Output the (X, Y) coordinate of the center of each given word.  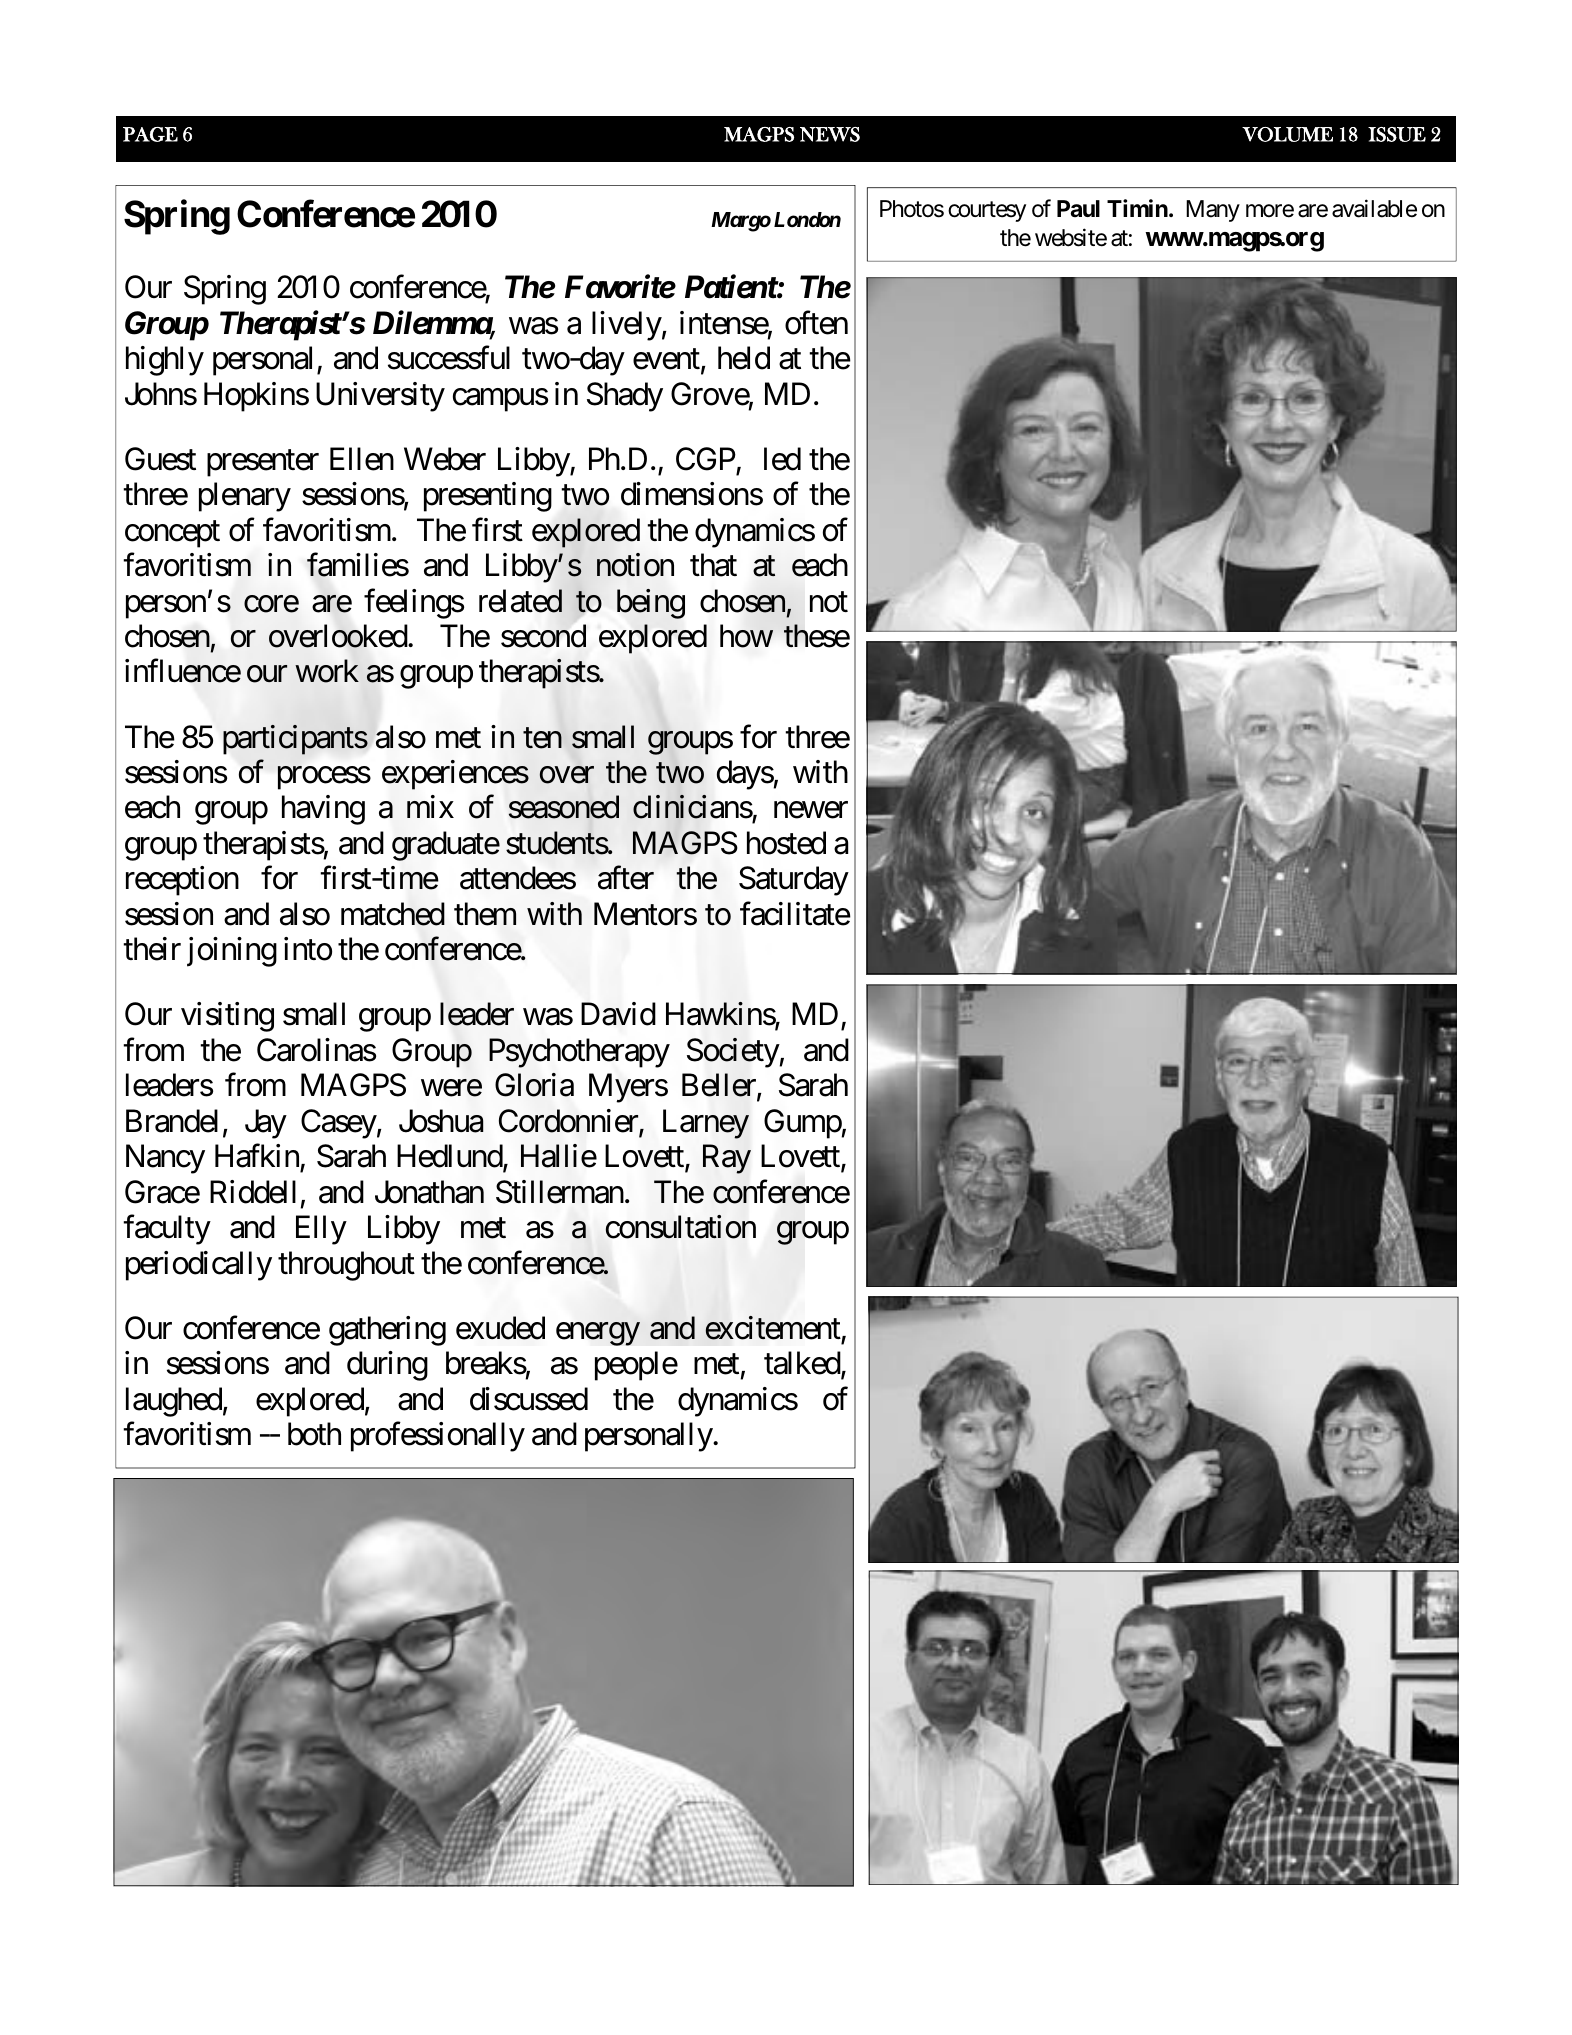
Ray (727, 1159)
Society (733, 1053)
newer (811, 810)
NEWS (830, 134)
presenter (263, 463)
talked (803, 1364)
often (816, 323)
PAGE (150, 134)
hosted (786, 843)
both (314, 1434)
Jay (266, 1124)
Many (1213, 211)
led (782, 459)
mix (430, 806)
